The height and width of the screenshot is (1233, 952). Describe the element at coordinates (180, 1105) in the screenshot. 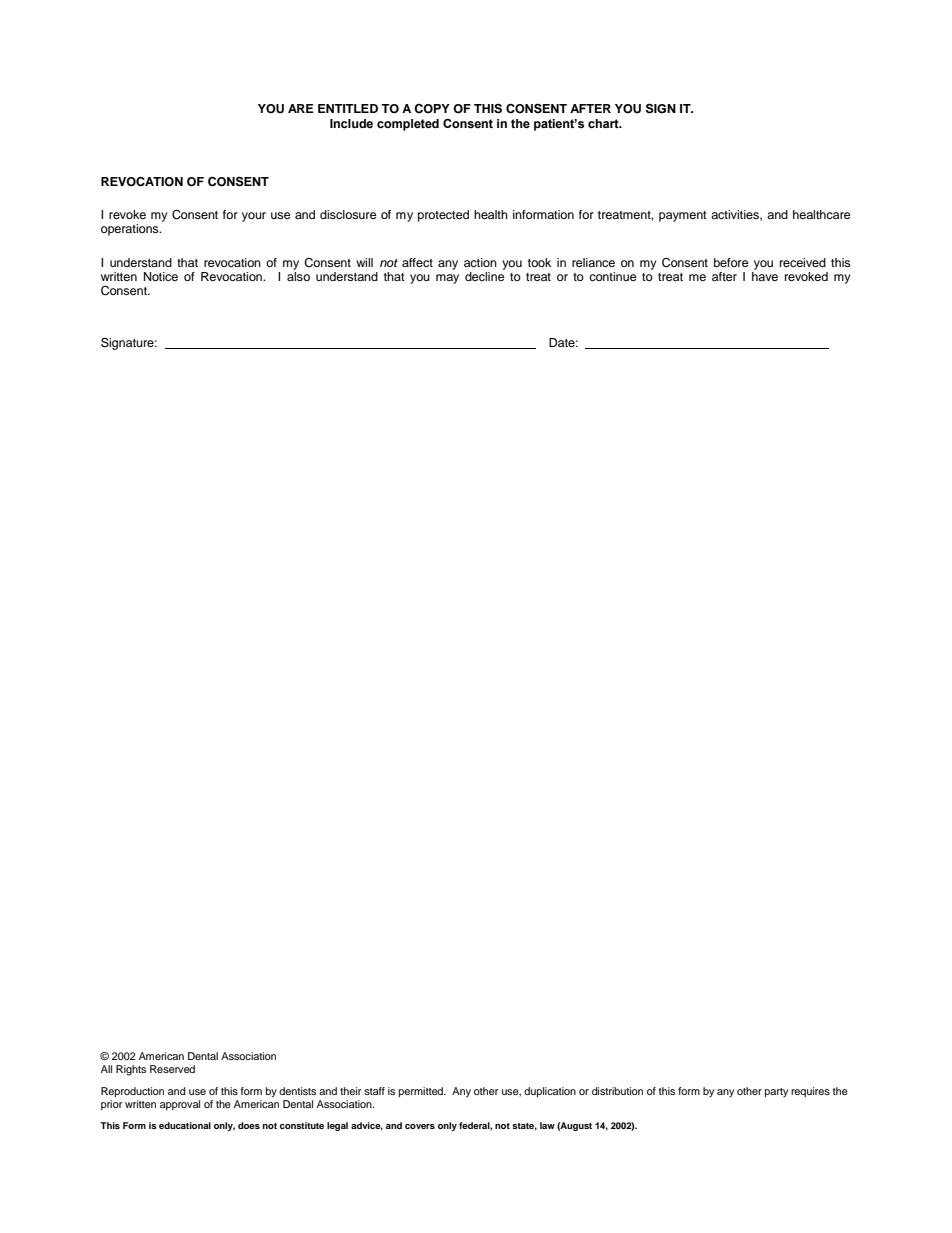

I see `approval` at that location.
